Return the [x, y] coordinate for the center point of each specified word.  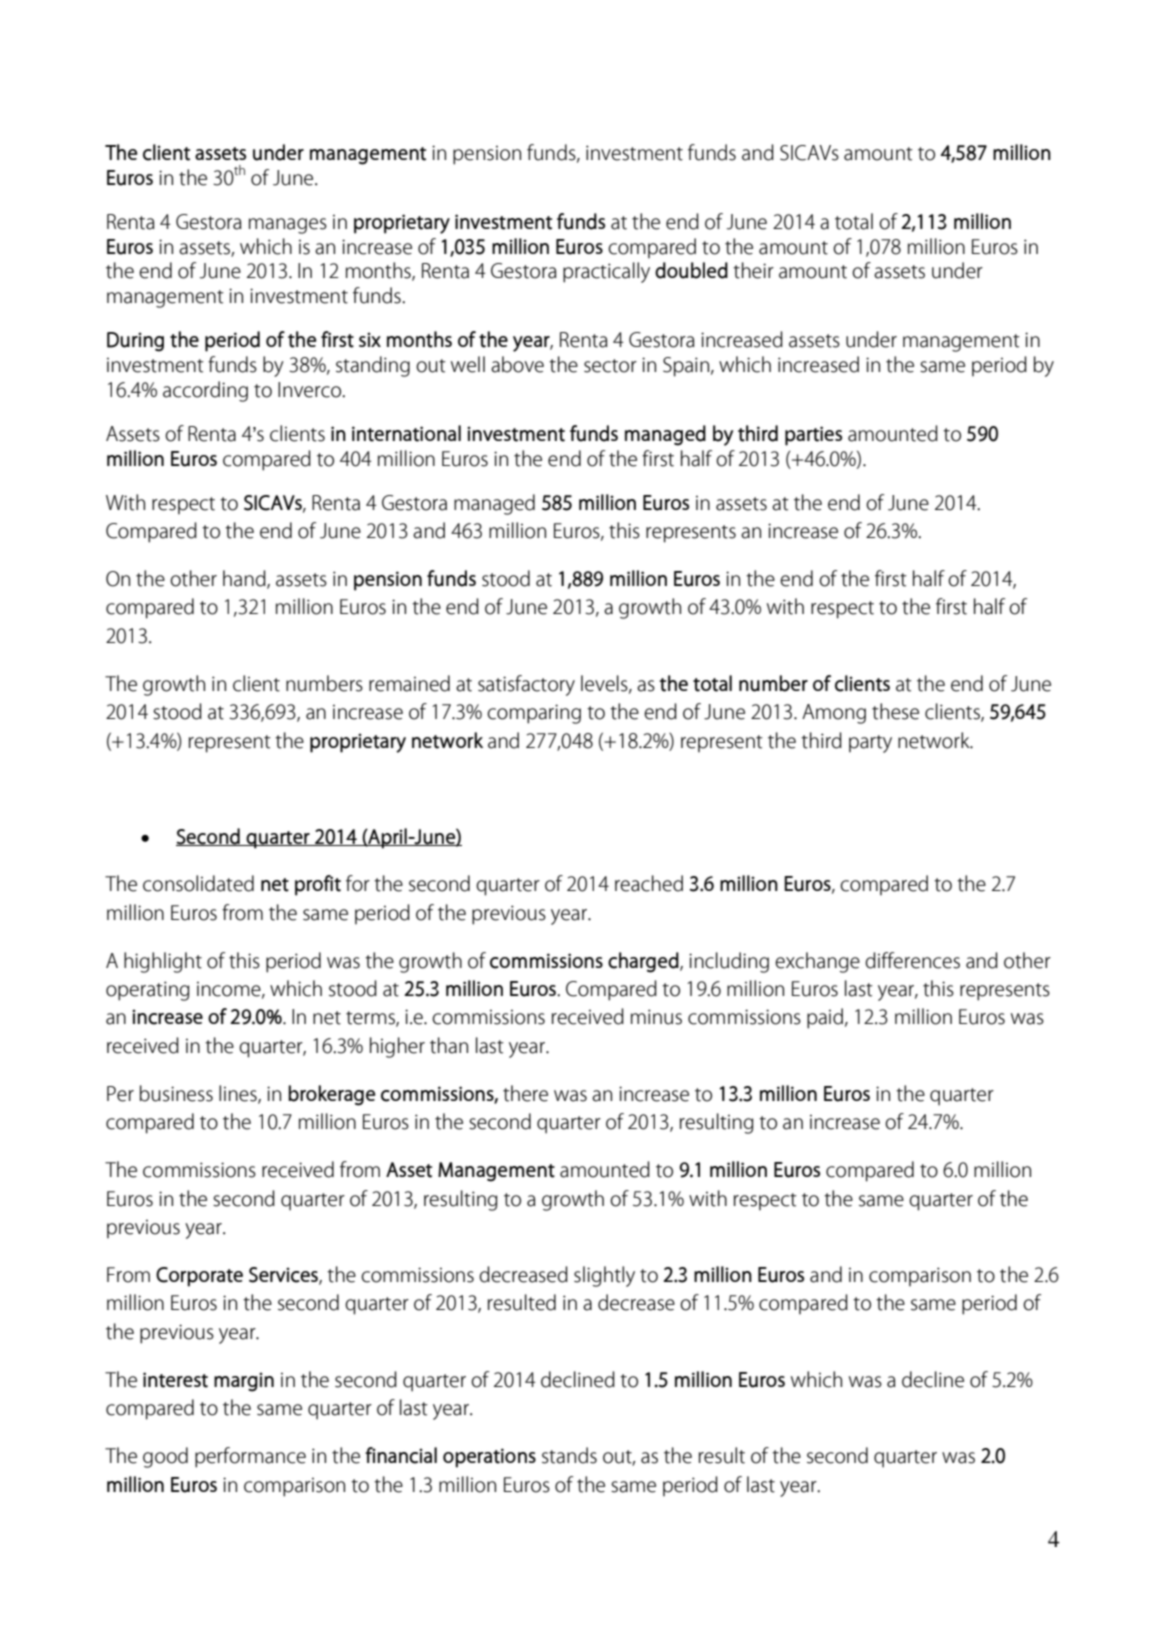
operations [489, 1458]
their [753, 270]
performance [250, 1457]
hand [245, 579]
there [525, 1093]
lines [239, 1094]
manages [288, 226]
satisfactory [526, 685]
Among [834, 714]
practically [606, 272]
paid [825, 1018]
